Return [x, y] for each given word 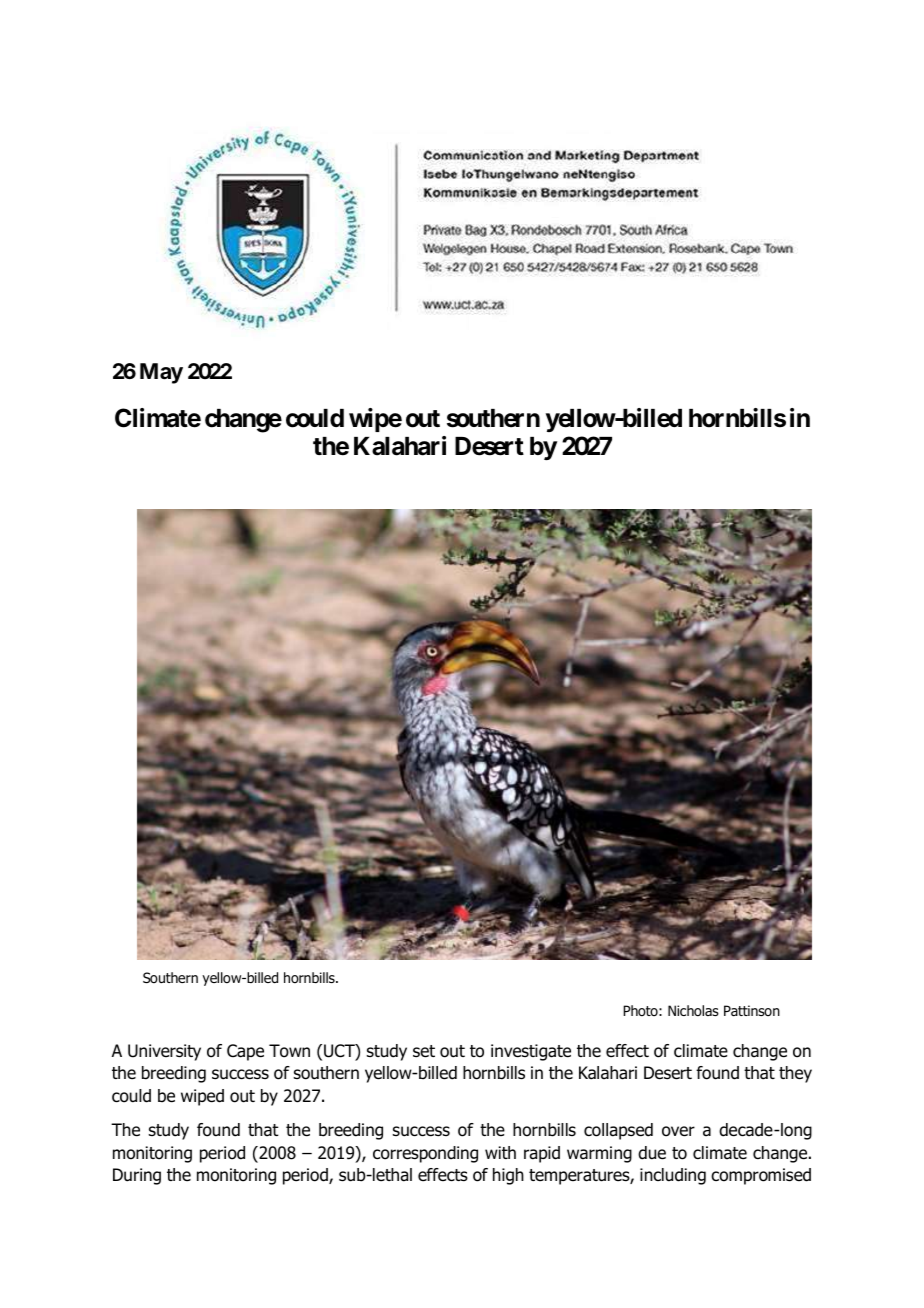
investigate [531, 1052]
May [161, 373]
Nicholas [693, 1010]
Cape [245, 1052]
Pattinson [752, 1010]
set [424, 1051]
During [137, 1176]
